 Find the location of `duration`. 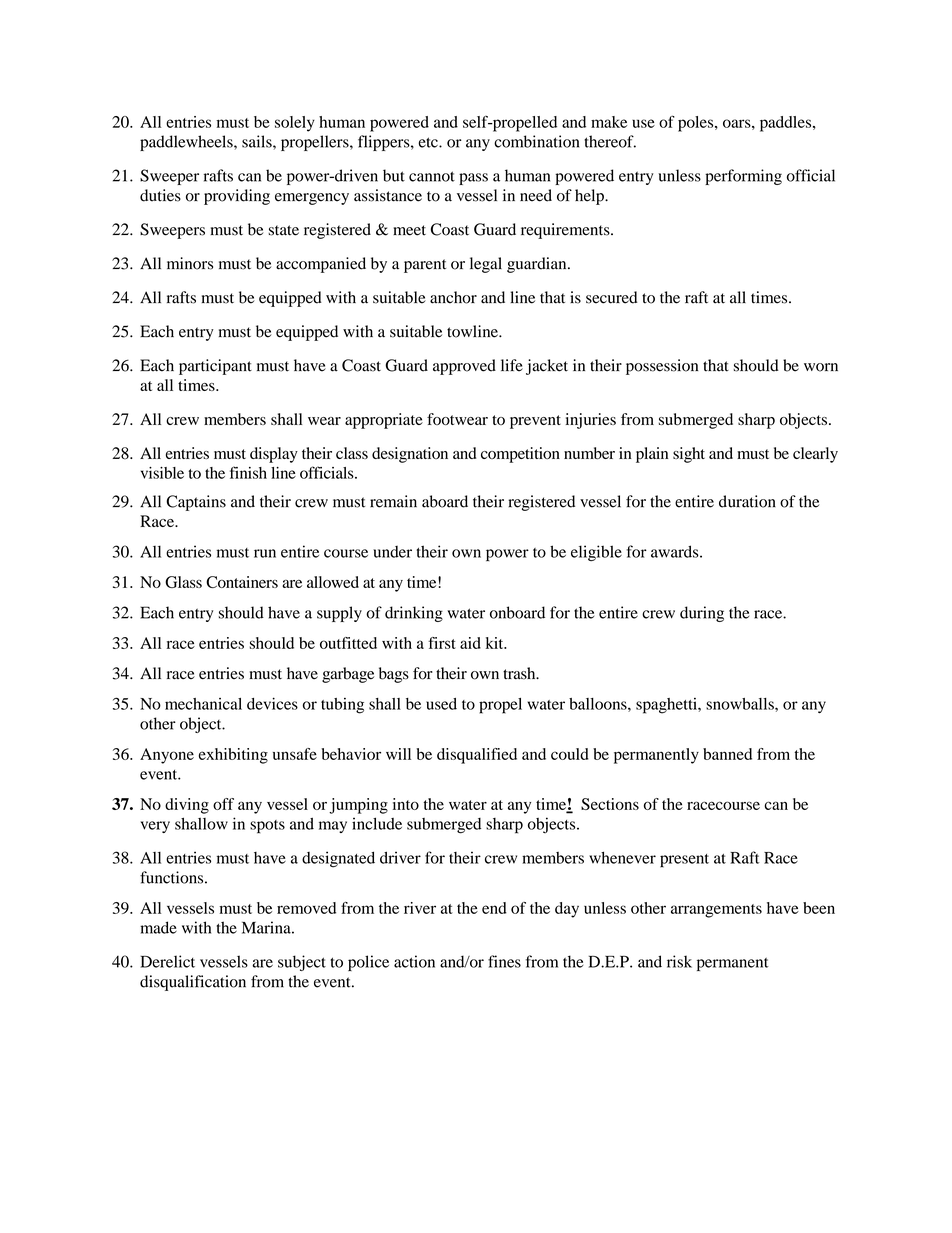

duration is located at coordinates (747, 501).
